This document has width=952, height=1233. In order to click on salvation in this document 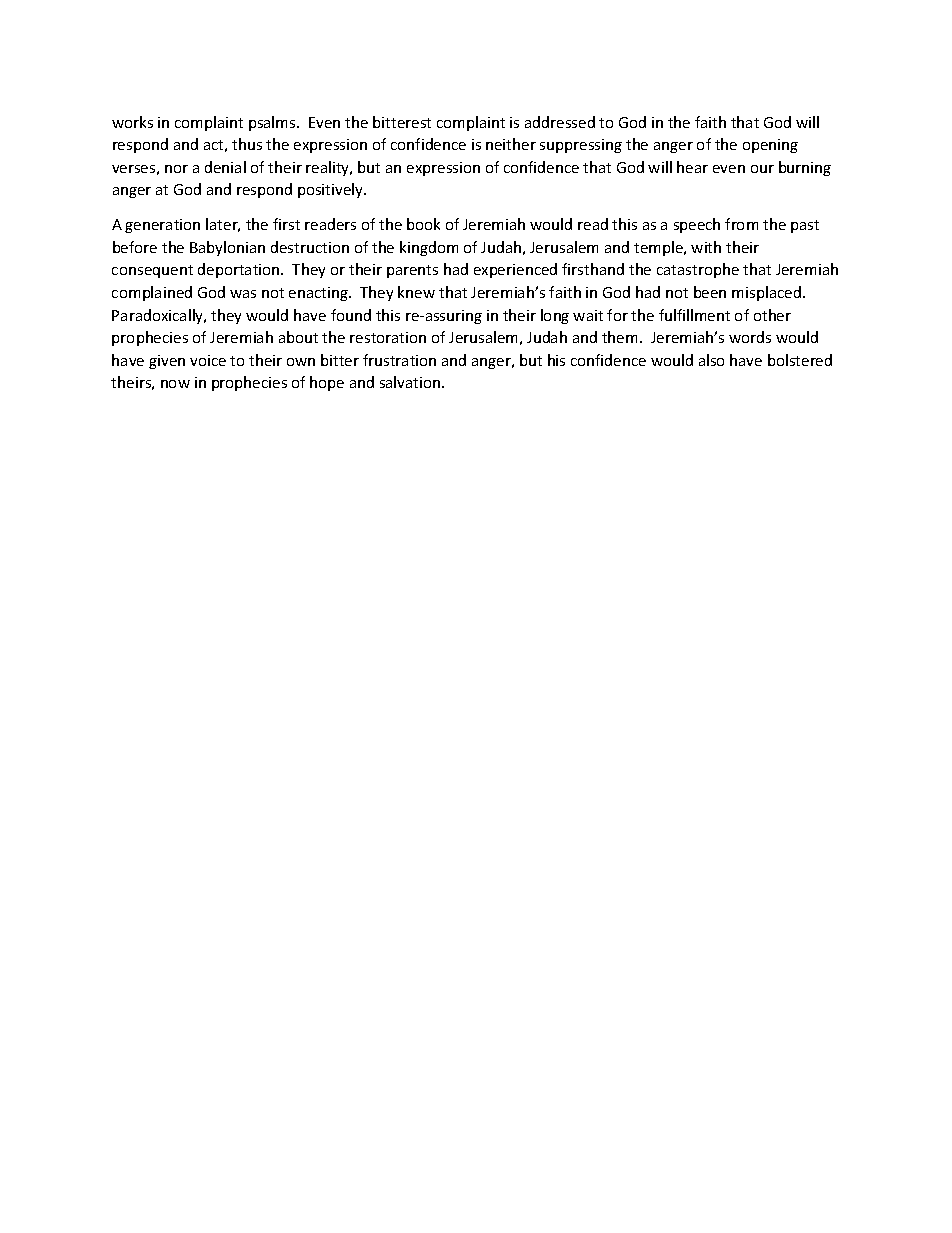, I will do `click(411, 382)`.
